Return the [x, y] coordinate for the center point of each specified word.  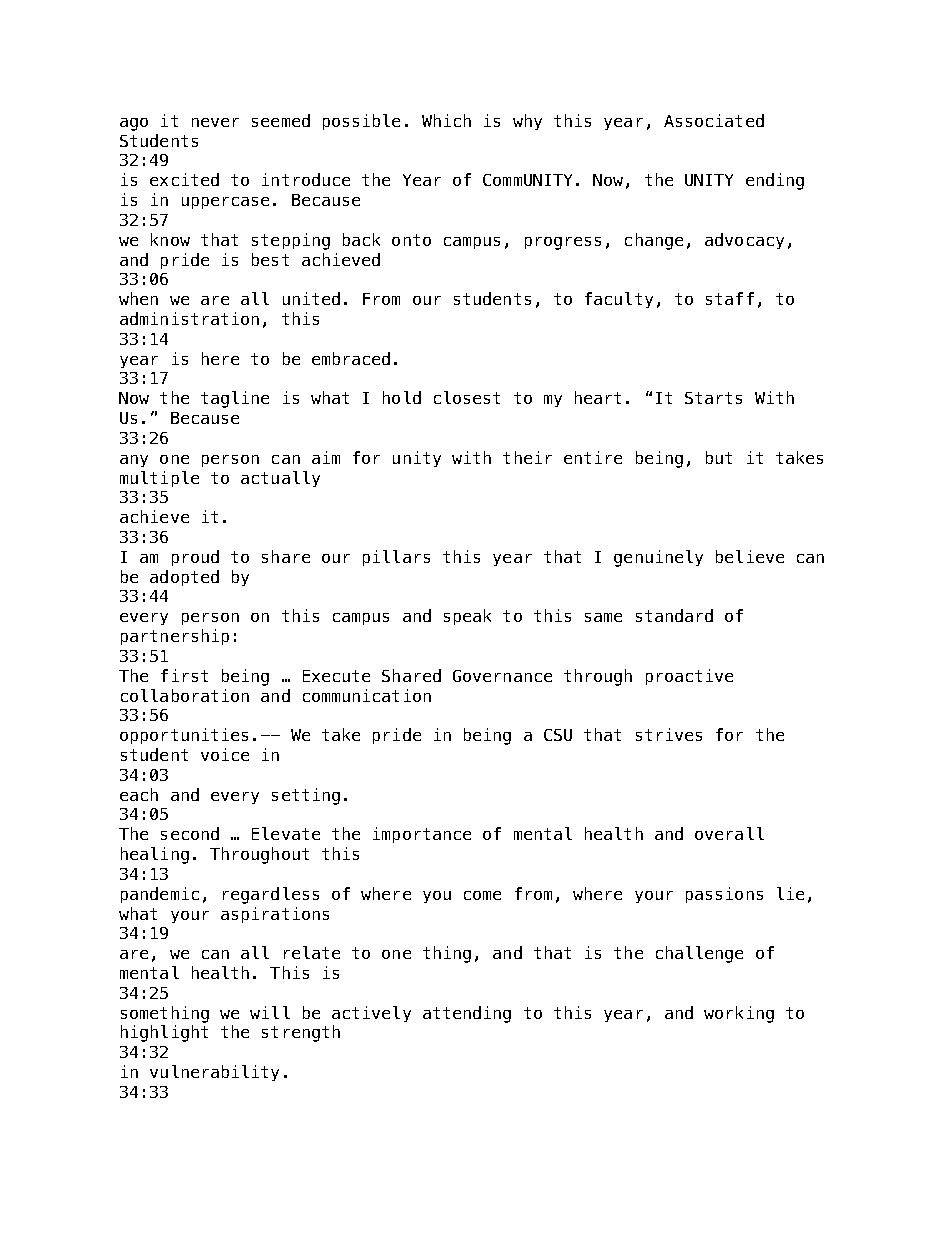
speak [467, 617]
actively [371, 1014]
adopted [184, 578]
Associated [714, 120]
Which [446, 120]
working [739, 1014]
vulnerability [214, 1073]
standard [674, 615]
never [215, 122]
